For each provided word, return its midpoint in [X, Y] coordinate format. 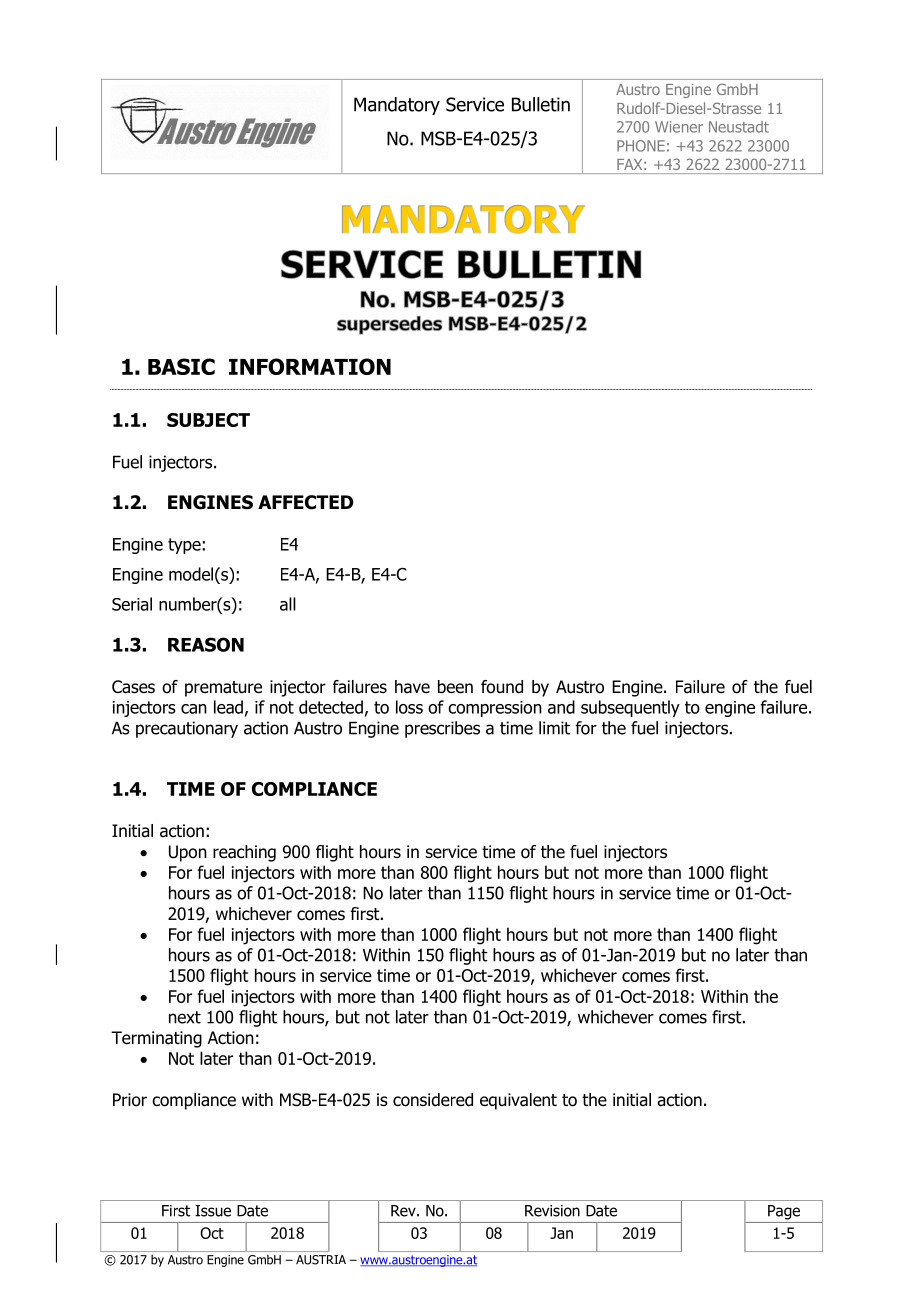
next [185, 1017]
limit [554, 728]
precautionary [187, 729]
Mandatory [397, 106]
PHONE [641, 146]
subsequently [630, 708]
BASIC [181, 366]
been [455, 687]
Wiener [679, 127]
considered [433, 1100]
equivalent [518, 1101]
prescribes [442, 729]
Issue [213, 1211]
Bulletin [541, 104]
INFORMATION [310, 366]
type [185, 546]
